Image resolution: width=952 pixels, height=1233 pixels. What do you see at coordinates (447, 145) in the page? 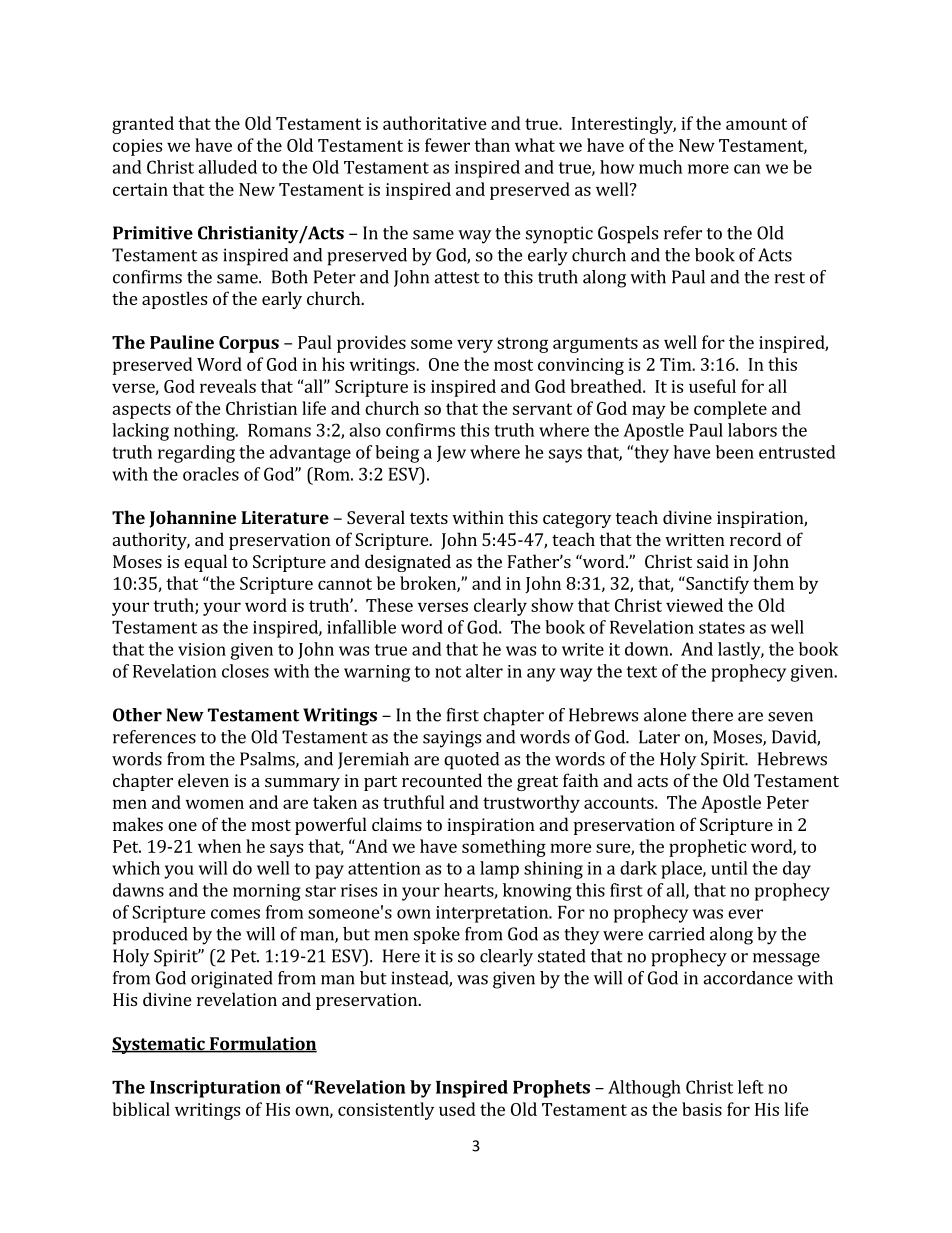
I see `fewer` at bounding box center [447, 145].
